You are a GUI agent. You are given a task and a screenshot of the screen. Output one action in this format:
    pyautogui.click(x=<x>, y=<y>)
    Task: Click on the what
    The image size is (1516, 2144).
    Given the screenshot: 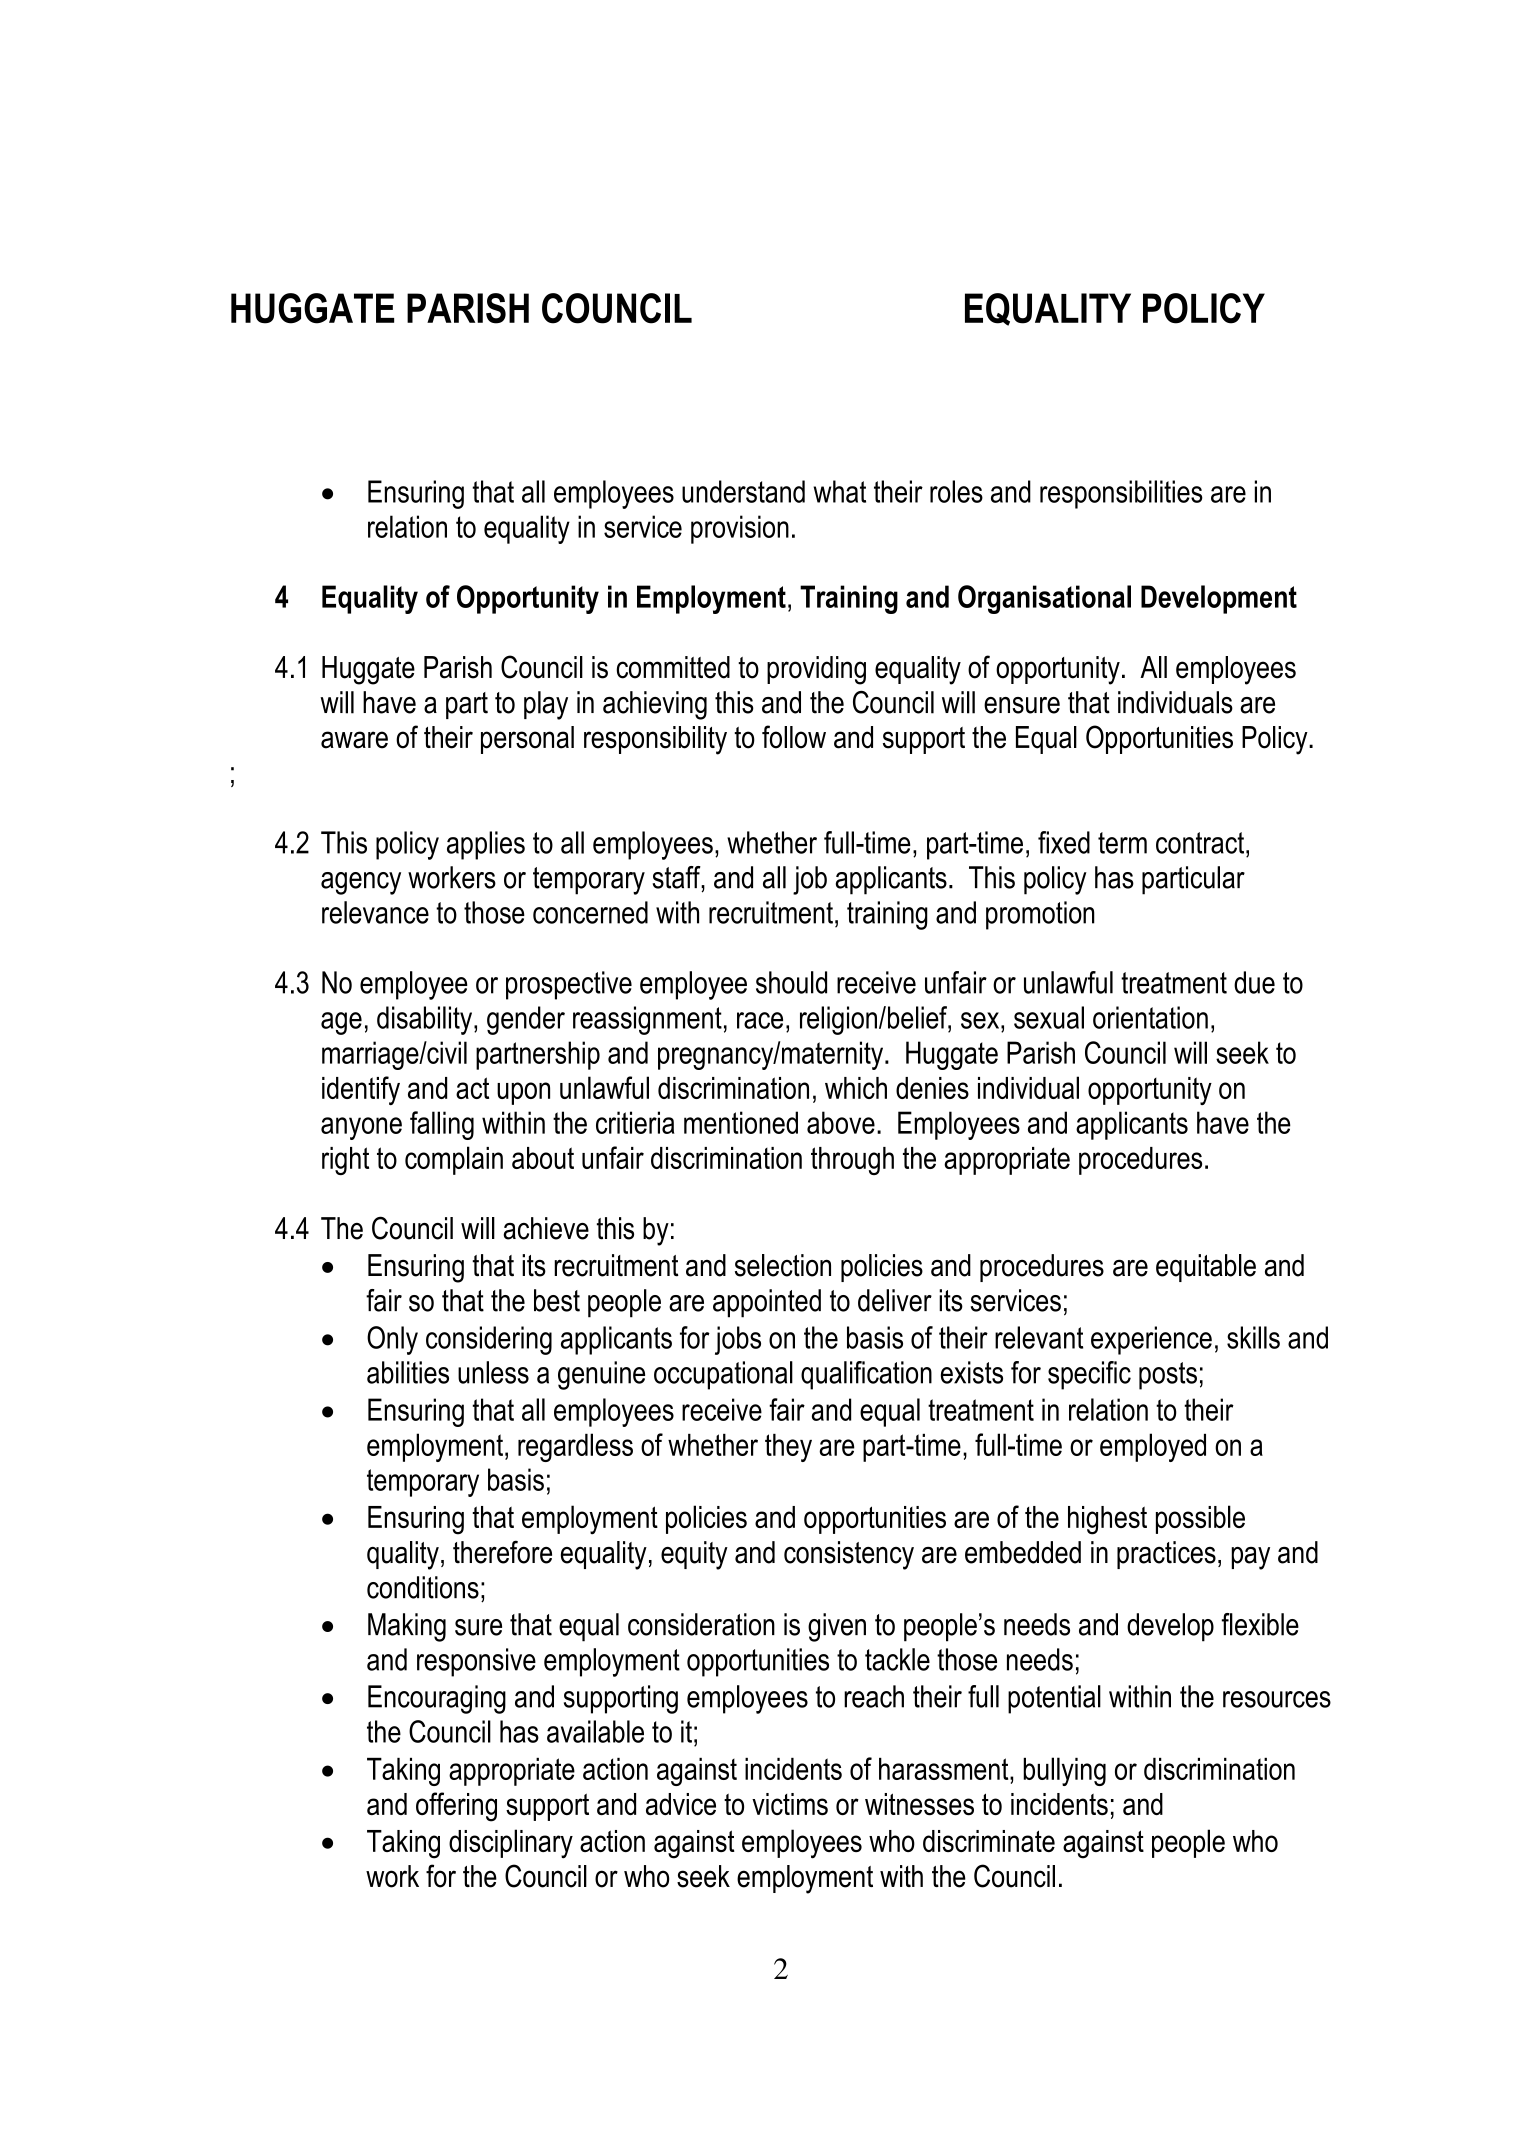 What is the action you would take?
    pyautogui.click(x=839, y=491)
